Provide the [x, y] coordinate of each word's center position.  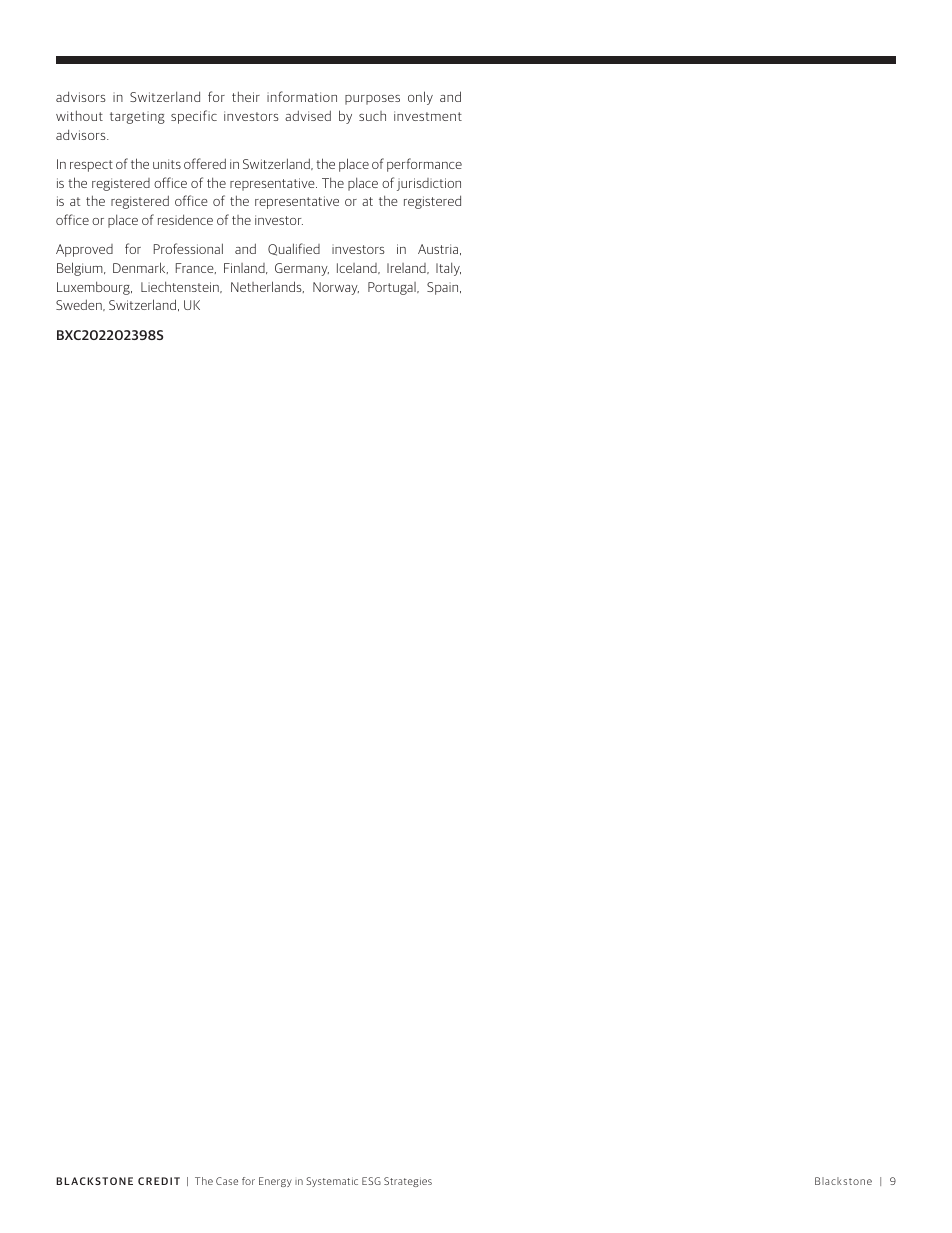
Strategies [408, 1182]
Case [227, 1181]
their [246, 96]
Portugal [393, 288]
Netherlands [267, 287]
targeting [137, 118]
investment [428, 116]
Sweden [80, 305]
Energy [275, 1182]
